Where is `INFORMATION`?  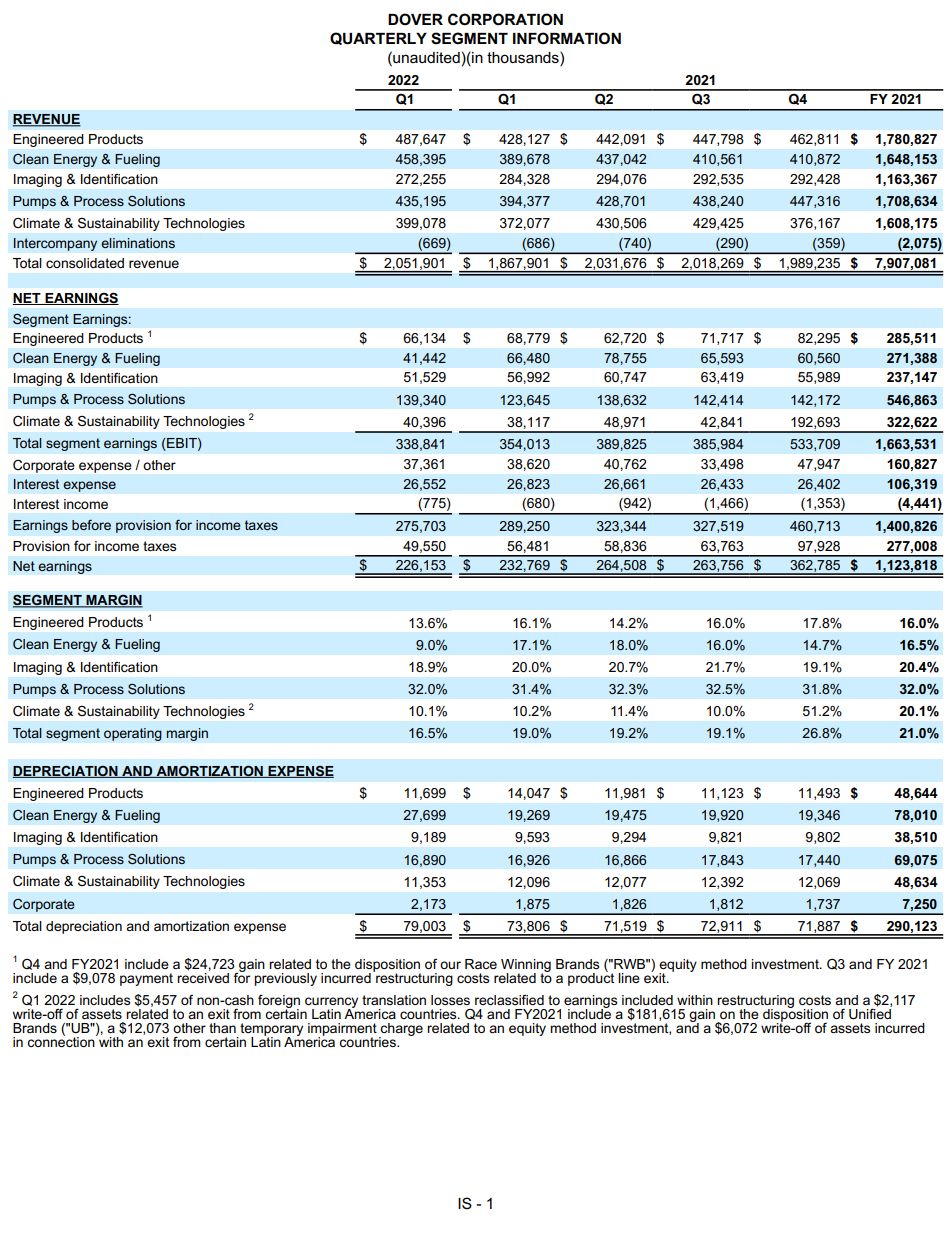
INFORMATION is located at coordinates (567, 38).
